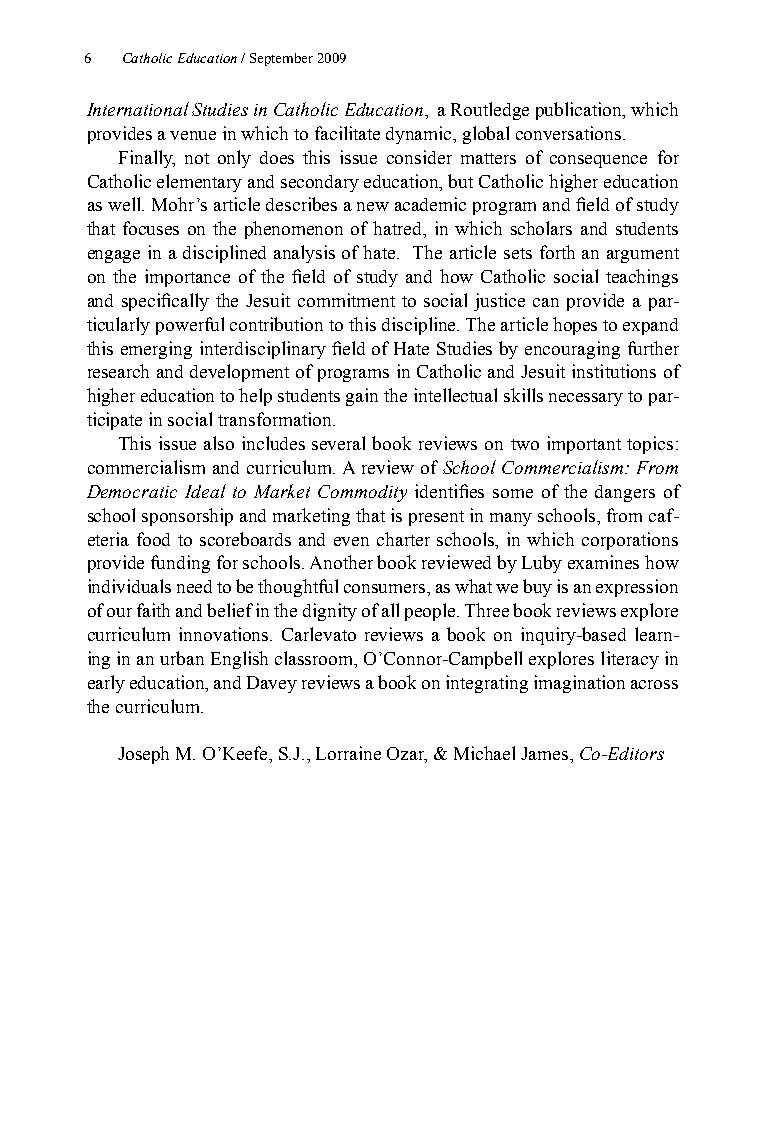 The image size is (758, 1137). Describe the element at coordinates (347, 133) in the page. I see `facilitate` at that location.
